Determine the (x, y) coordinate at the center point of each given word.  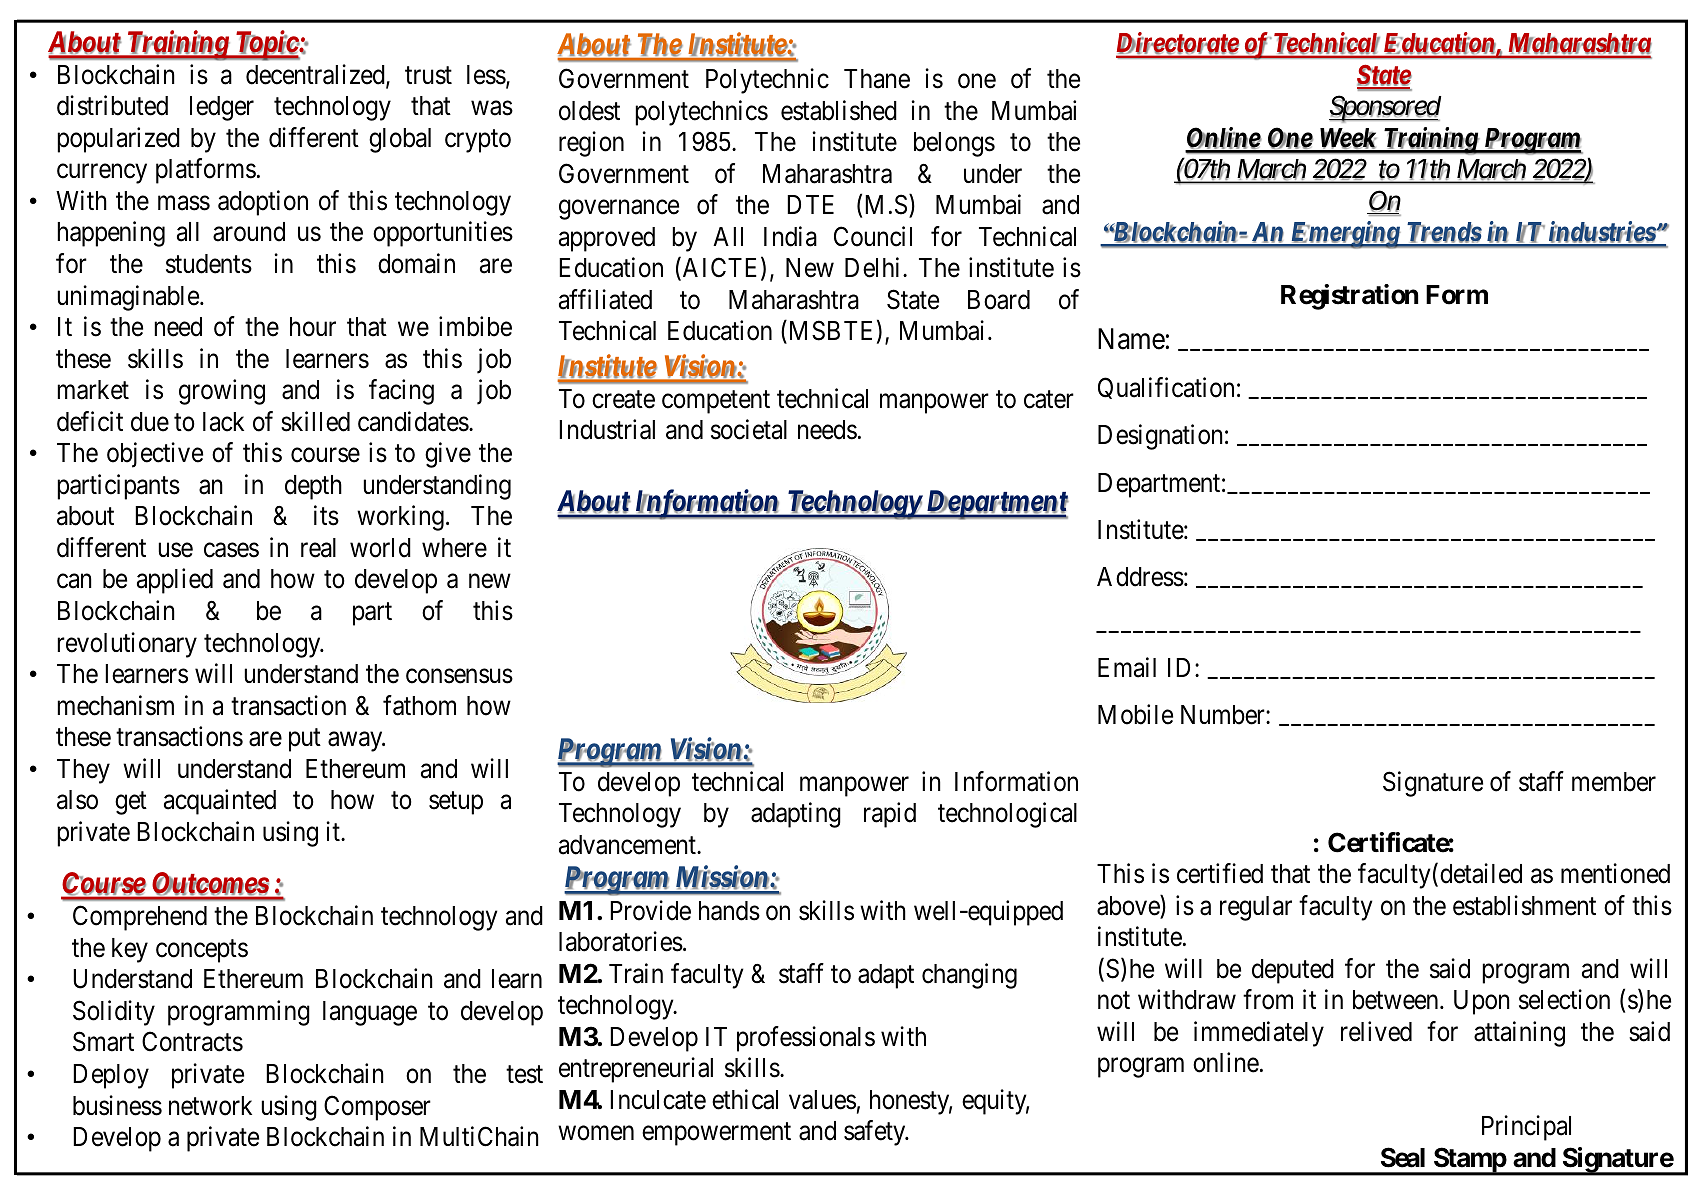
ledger (222, 108)
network (210, 1106)
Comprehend (140, 918)
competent (716, 402)
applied (175, 581)
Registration (1349, 297)
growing (222, 392)
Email (1127, 667)
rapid (890, 815)
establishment (1524, 905)
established (839, 110)
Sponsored (1385, 109)
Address (1140, 577)
